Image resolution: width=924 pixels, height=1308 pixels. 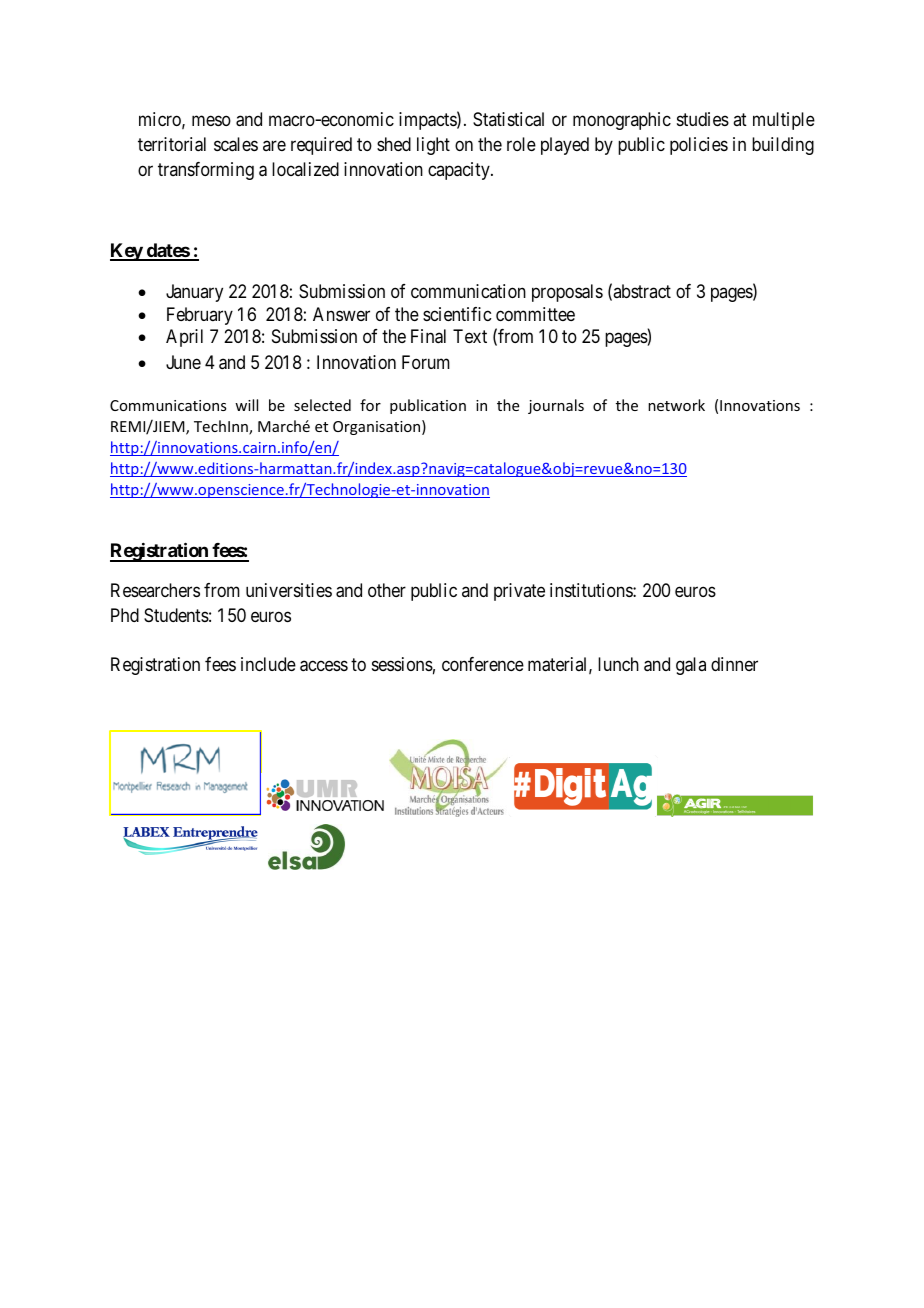 What do you see at coordinates (699, 146) in the page?
I see `policies` at bounding box center [699, 146].
